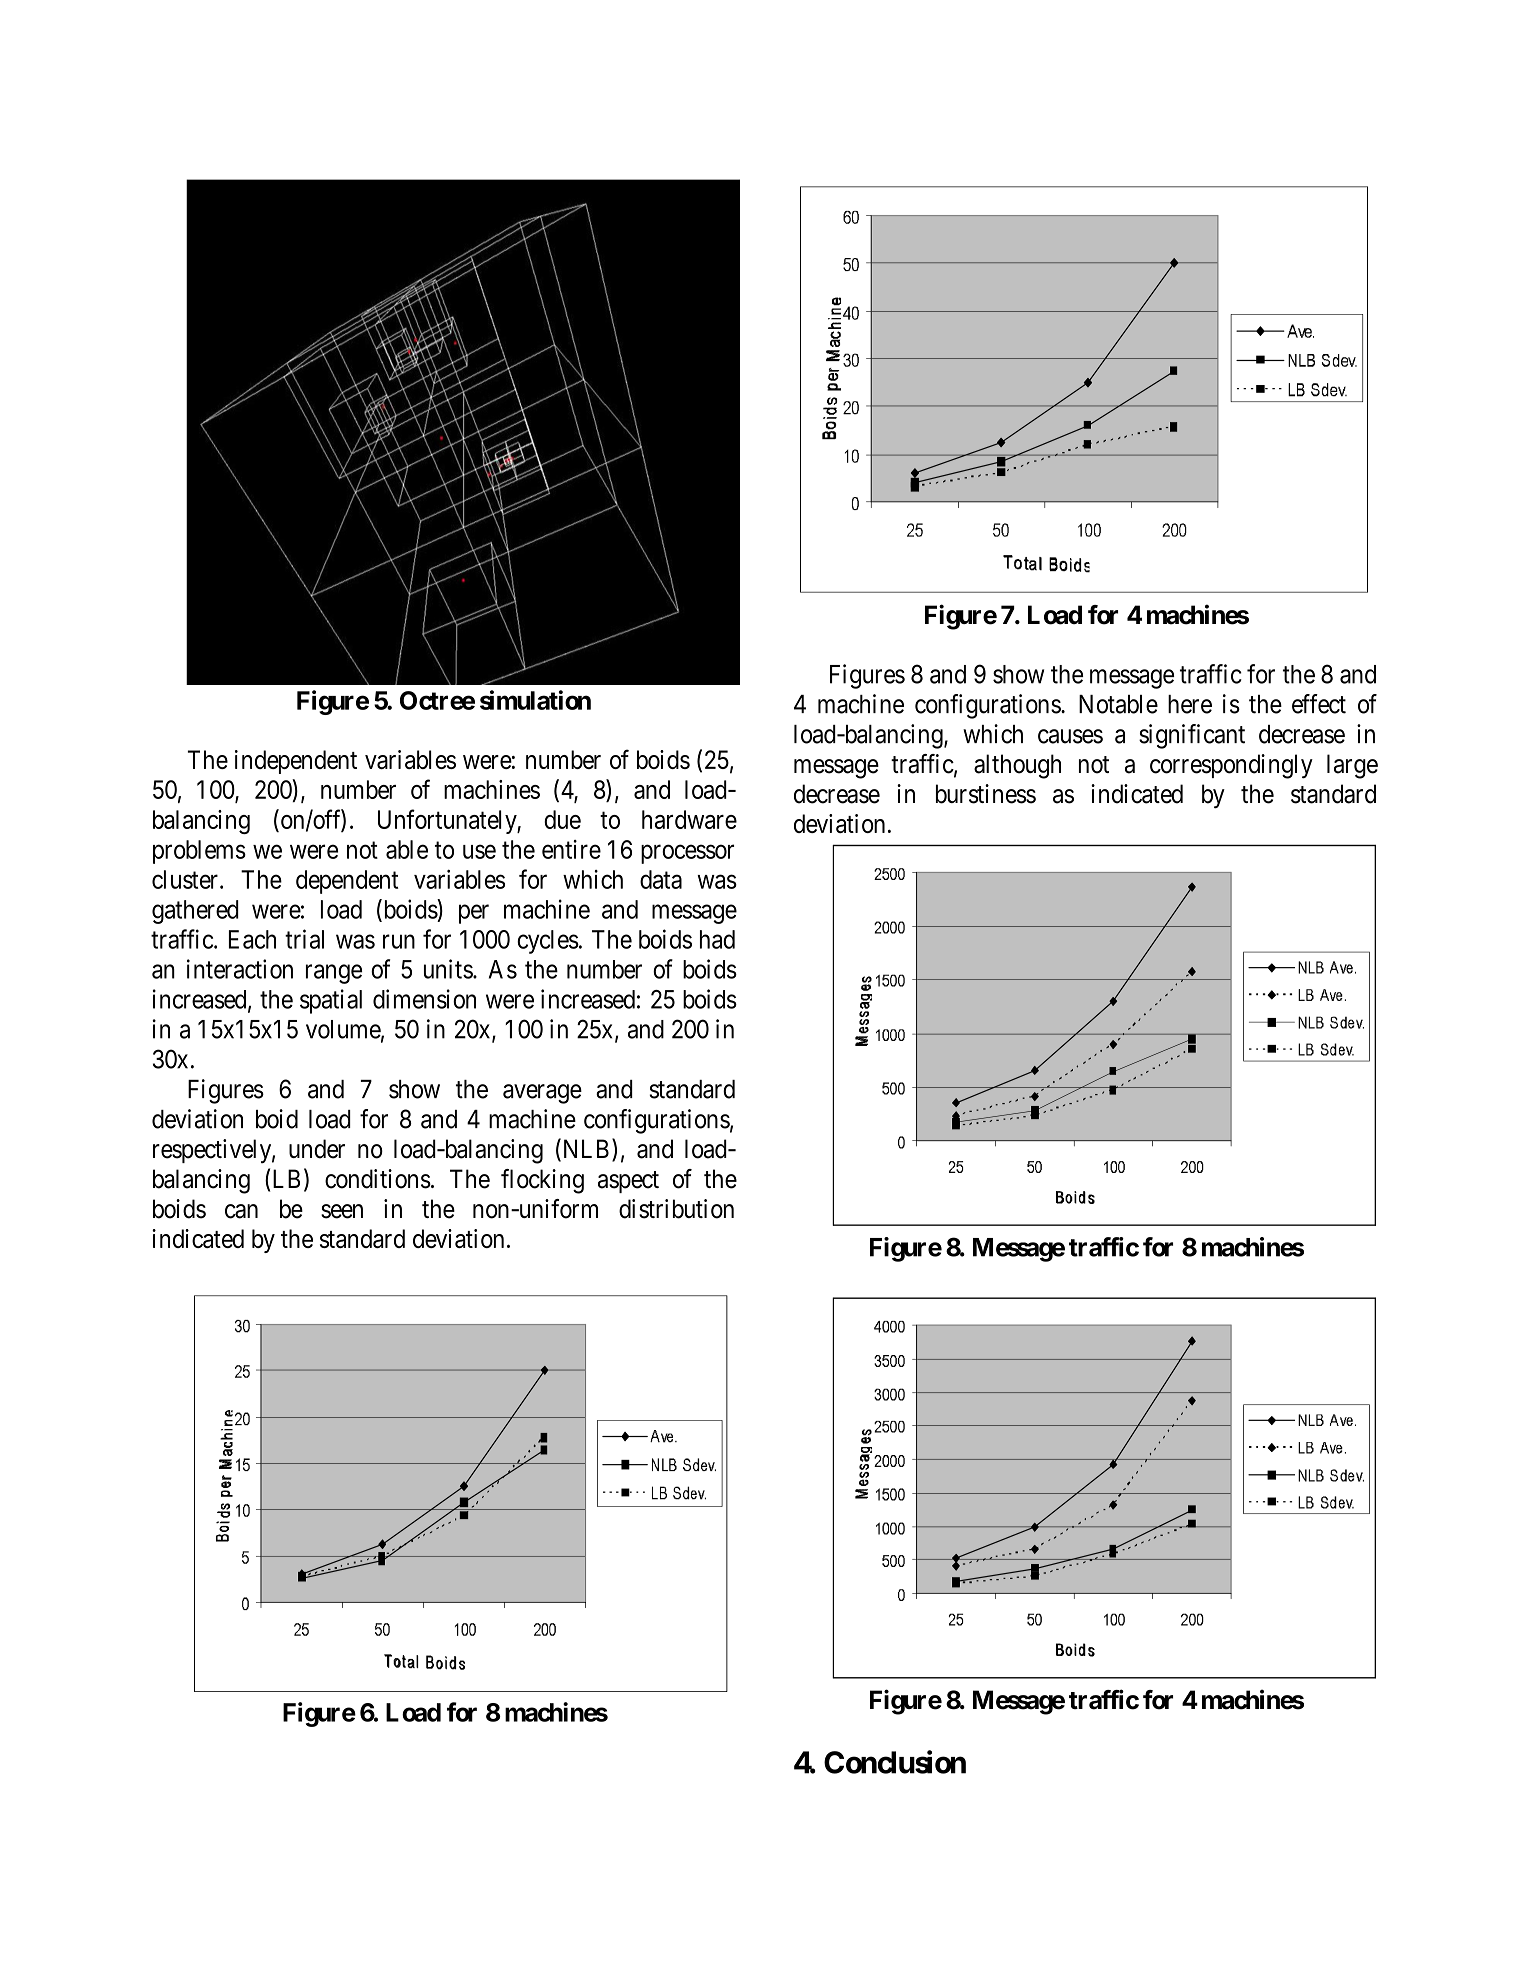 Image resolution: width=1527 pixels, height=1976 pixels. What do you see at coordinates (378, 1179) in the image?
I see `conditions` at bounding box center [378, 1179].
